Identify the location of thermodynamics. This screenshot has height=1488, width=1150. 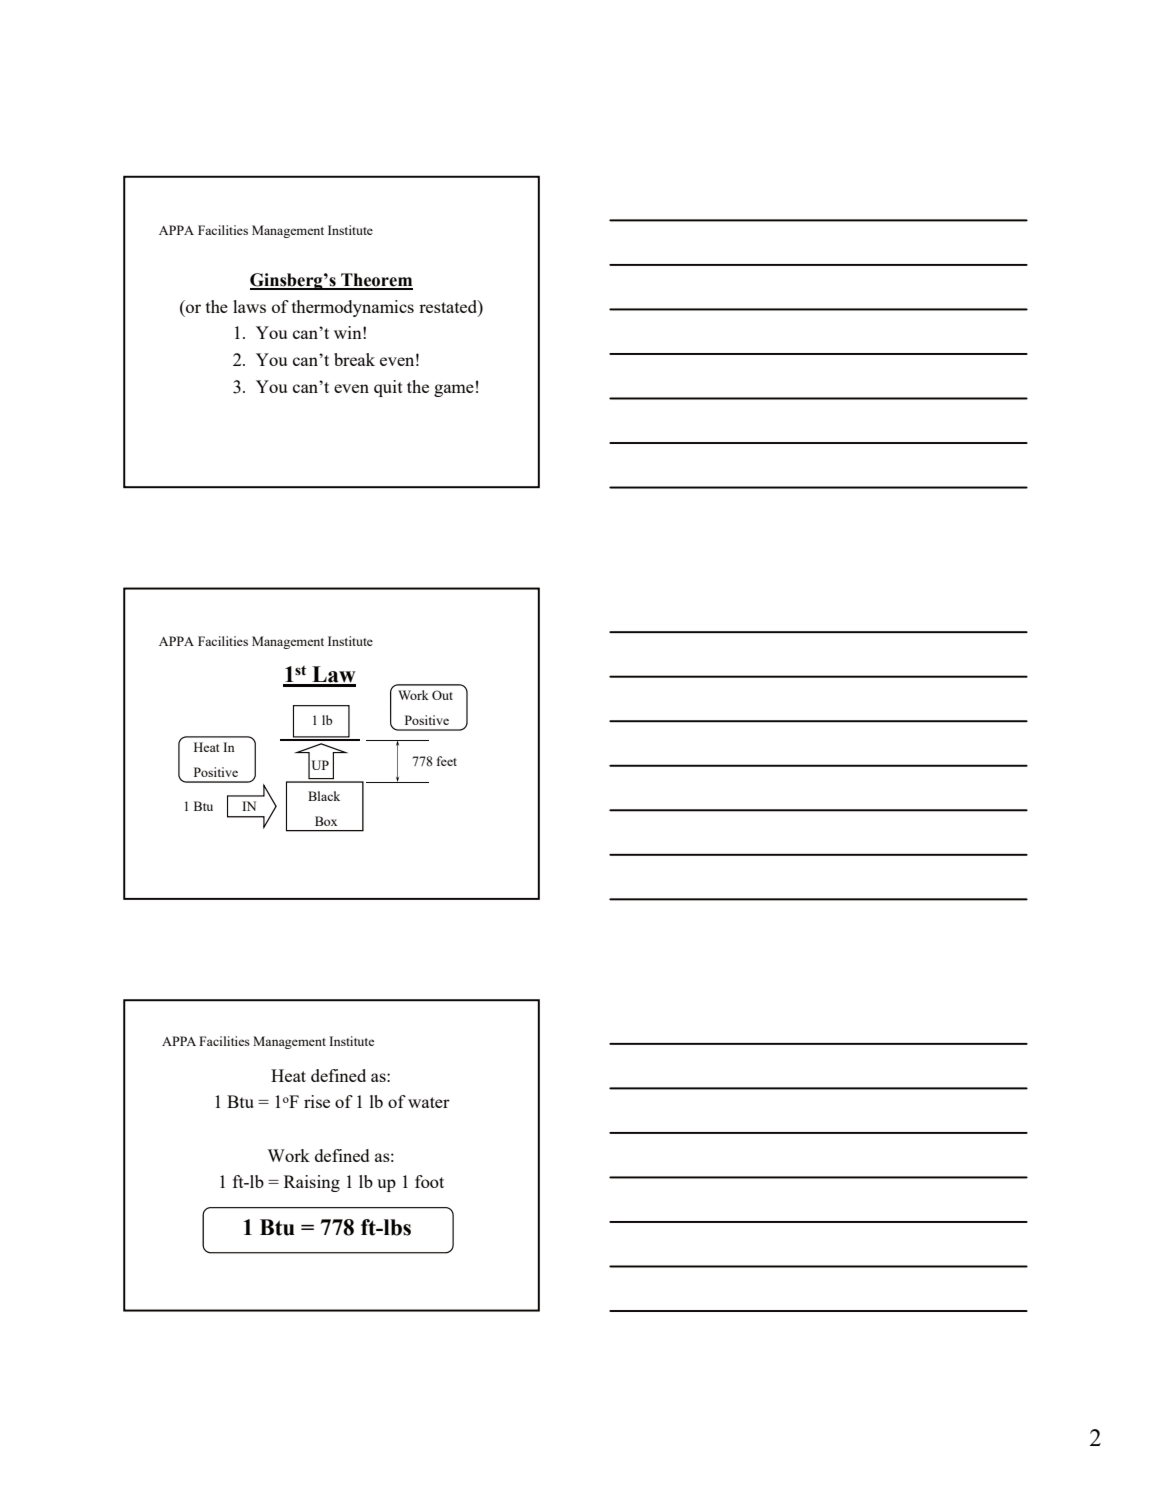
(353, 308).
